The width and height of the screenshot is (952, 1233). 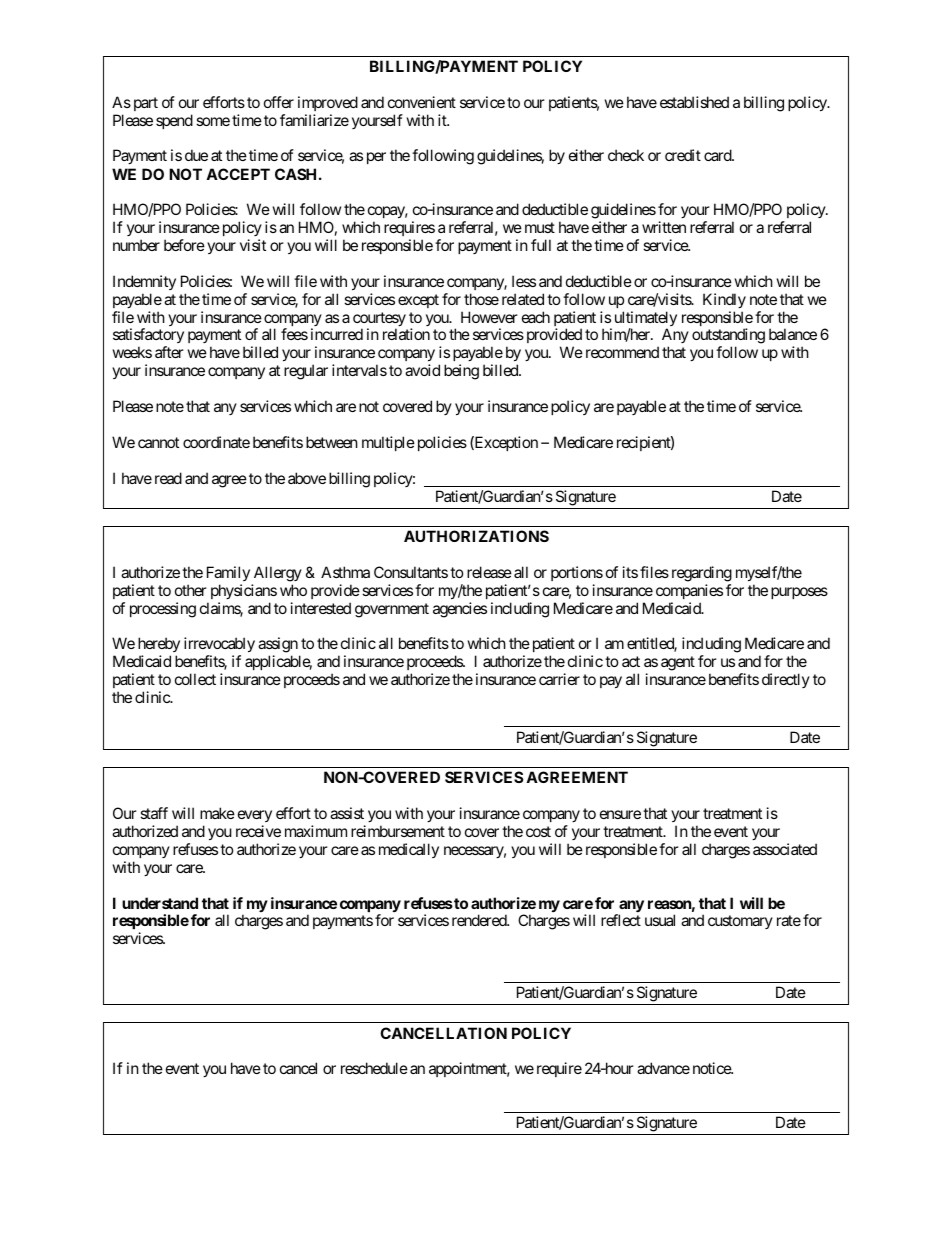 What do you see at coordinates (160, 903) in the screenshot?
I see `understand` at bounding box center [160, 903].
